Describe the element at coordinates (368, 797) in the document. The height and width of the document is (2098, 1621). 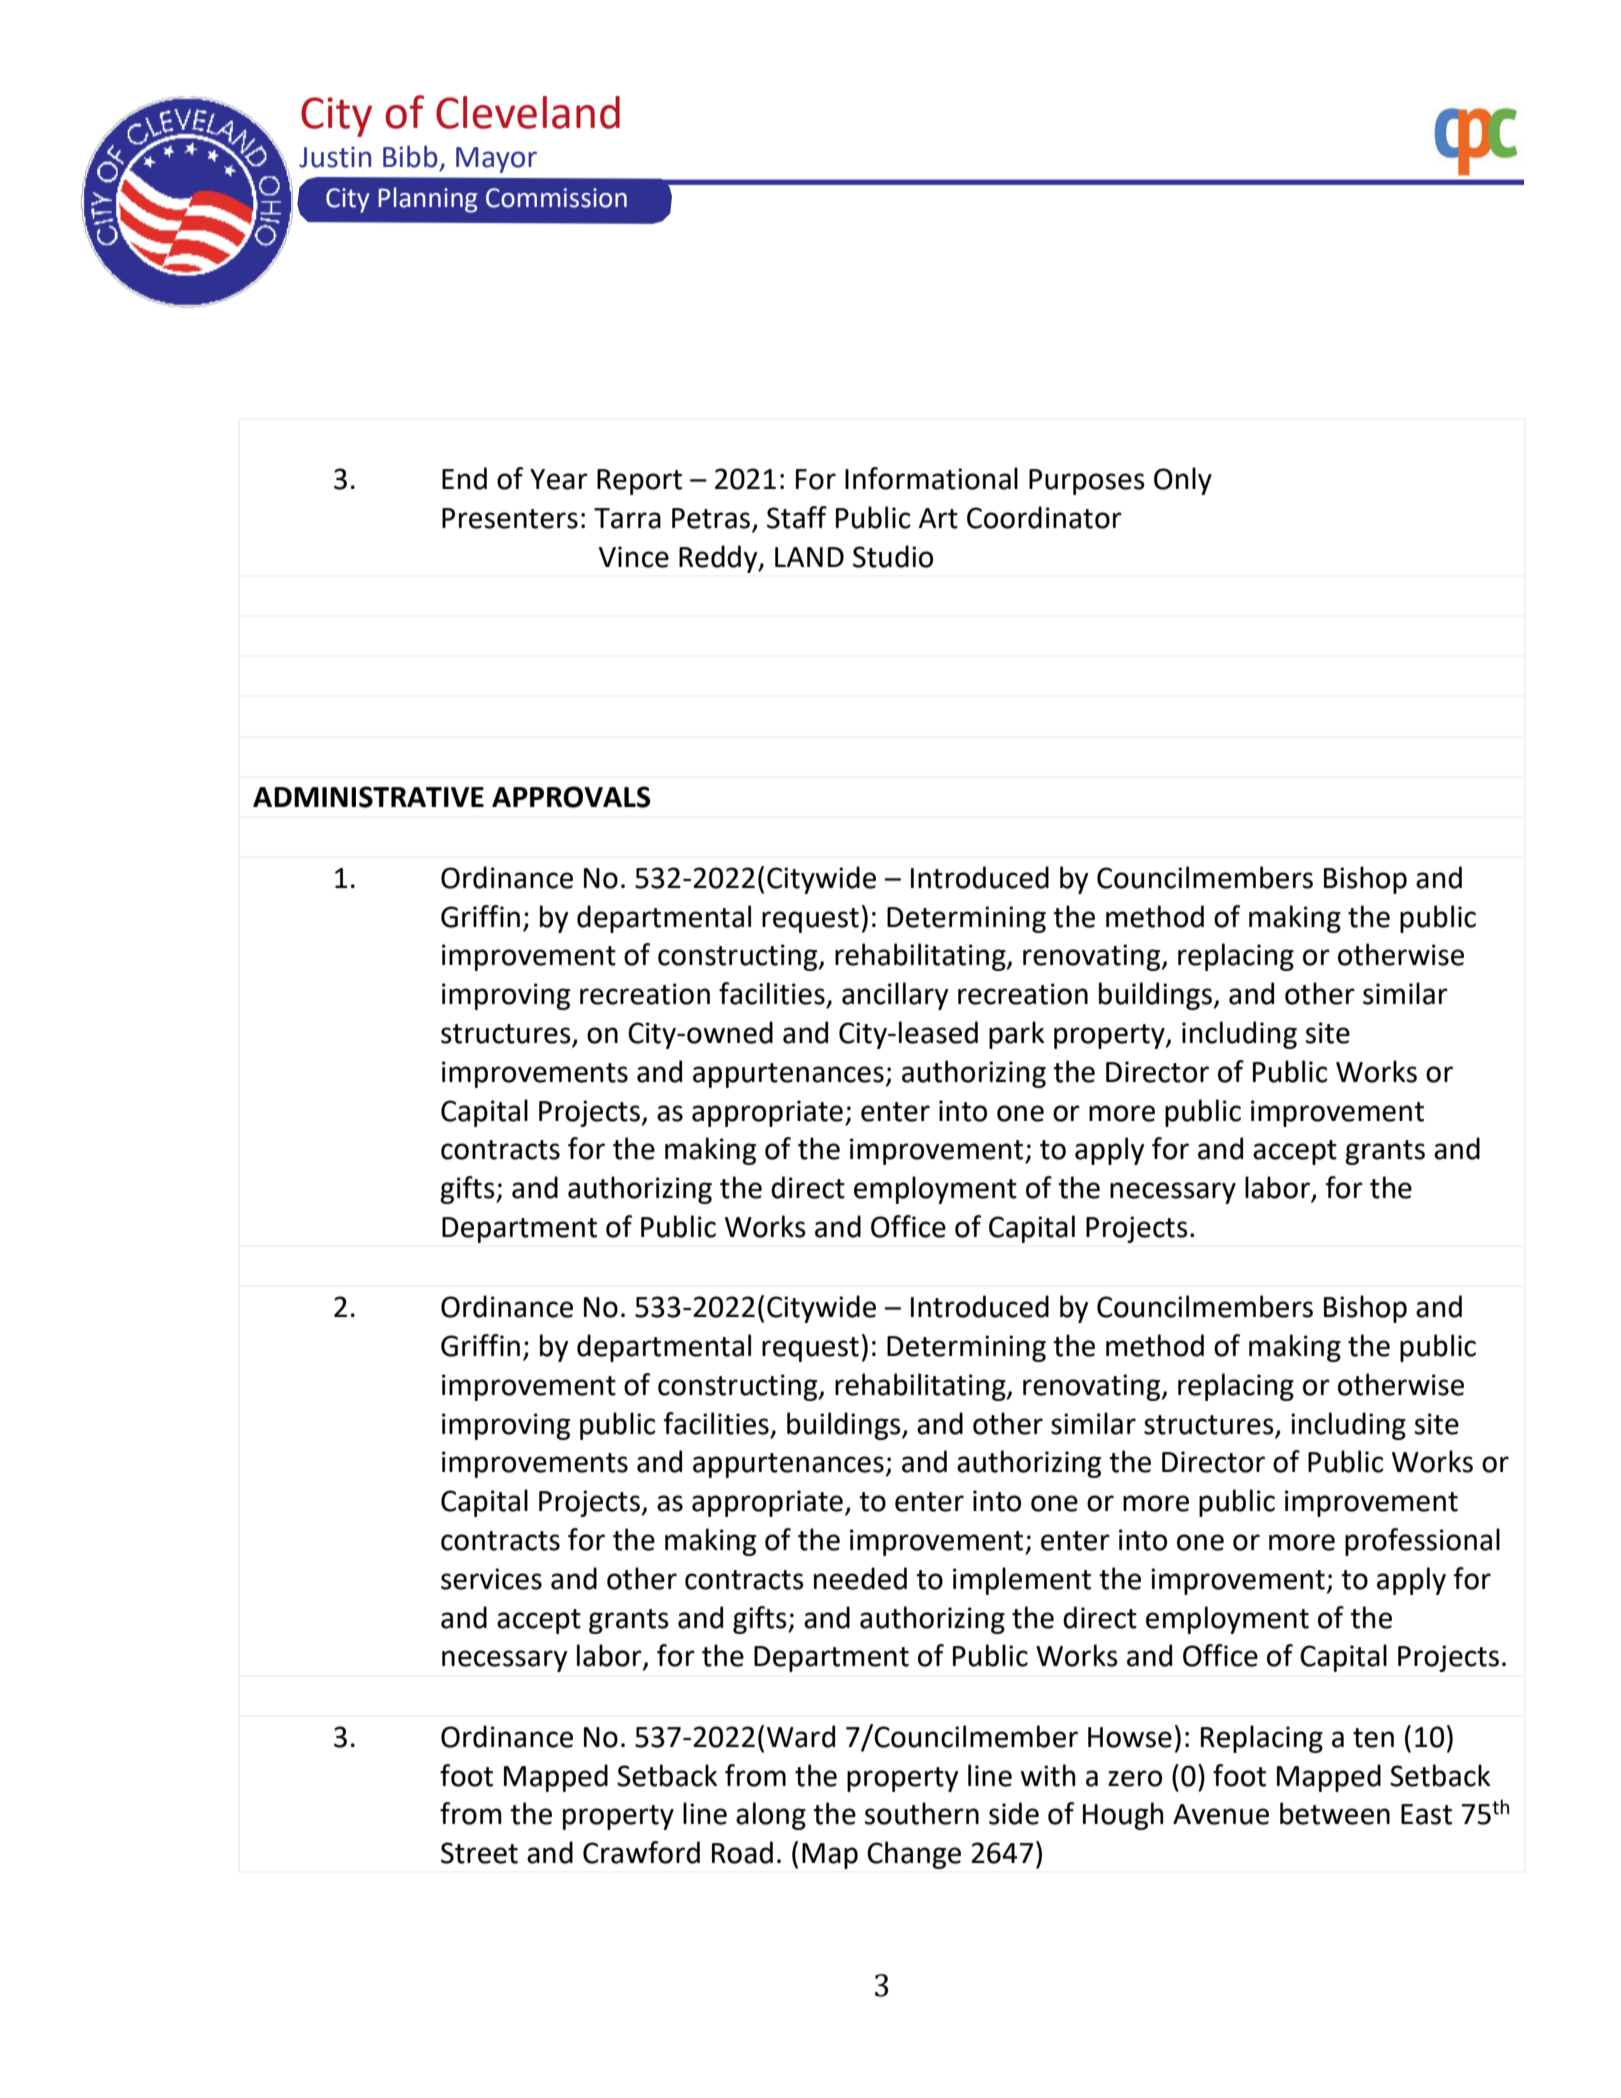
I see `ADMINISTRATIVE` at that location.
